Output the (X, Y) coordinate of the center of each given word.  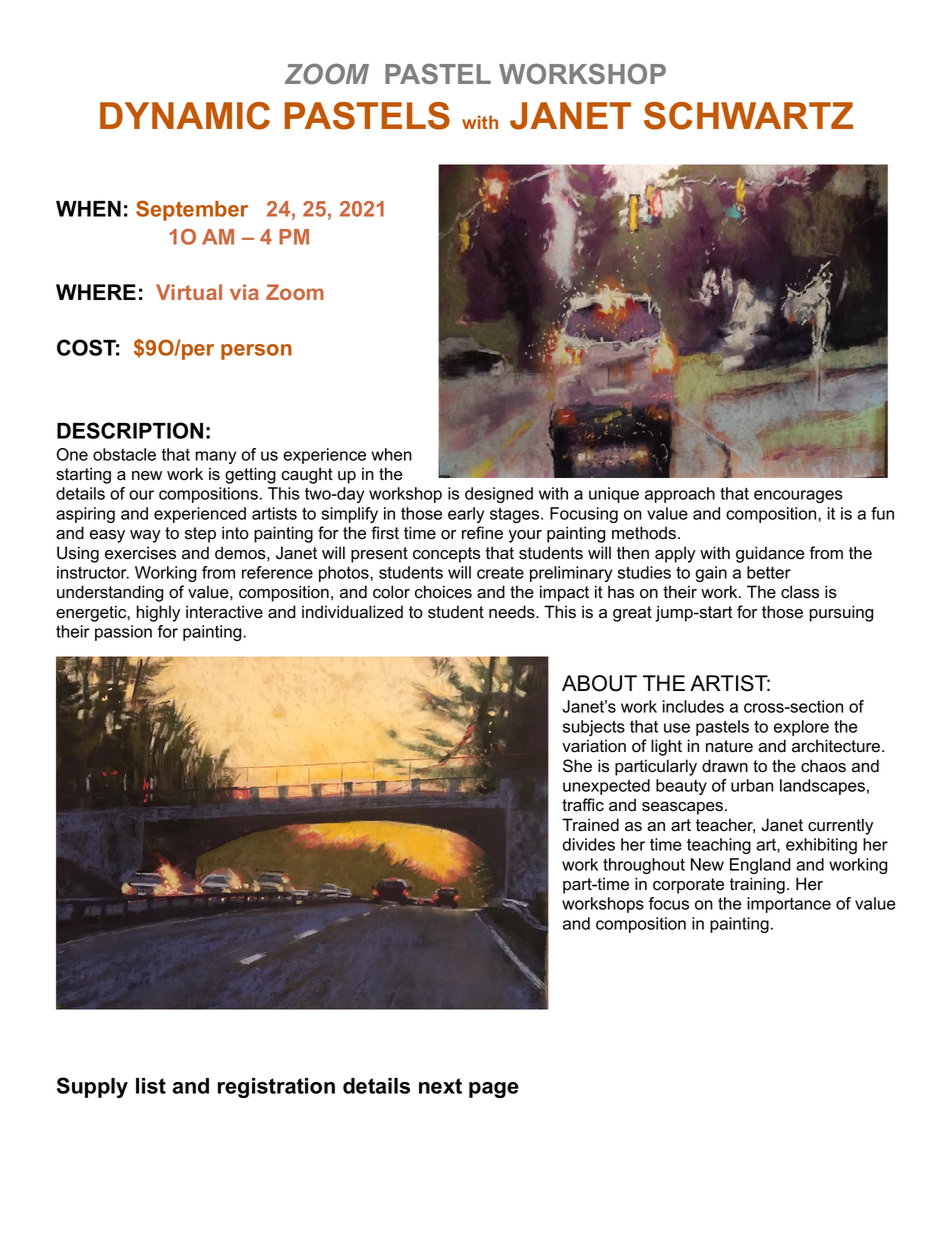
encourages (798, 496)
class (800, 592)
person (256, 352)
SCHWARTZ (748, 116)
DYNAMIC (185, 116)
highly (158, 613)
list (151, 1086)
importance (789, 905)
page (494, 1090)
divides (589, 844)
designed (499, 495)
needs (513, 612)
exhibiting (821, 846)
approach (680, 495)
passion (123, 633)
